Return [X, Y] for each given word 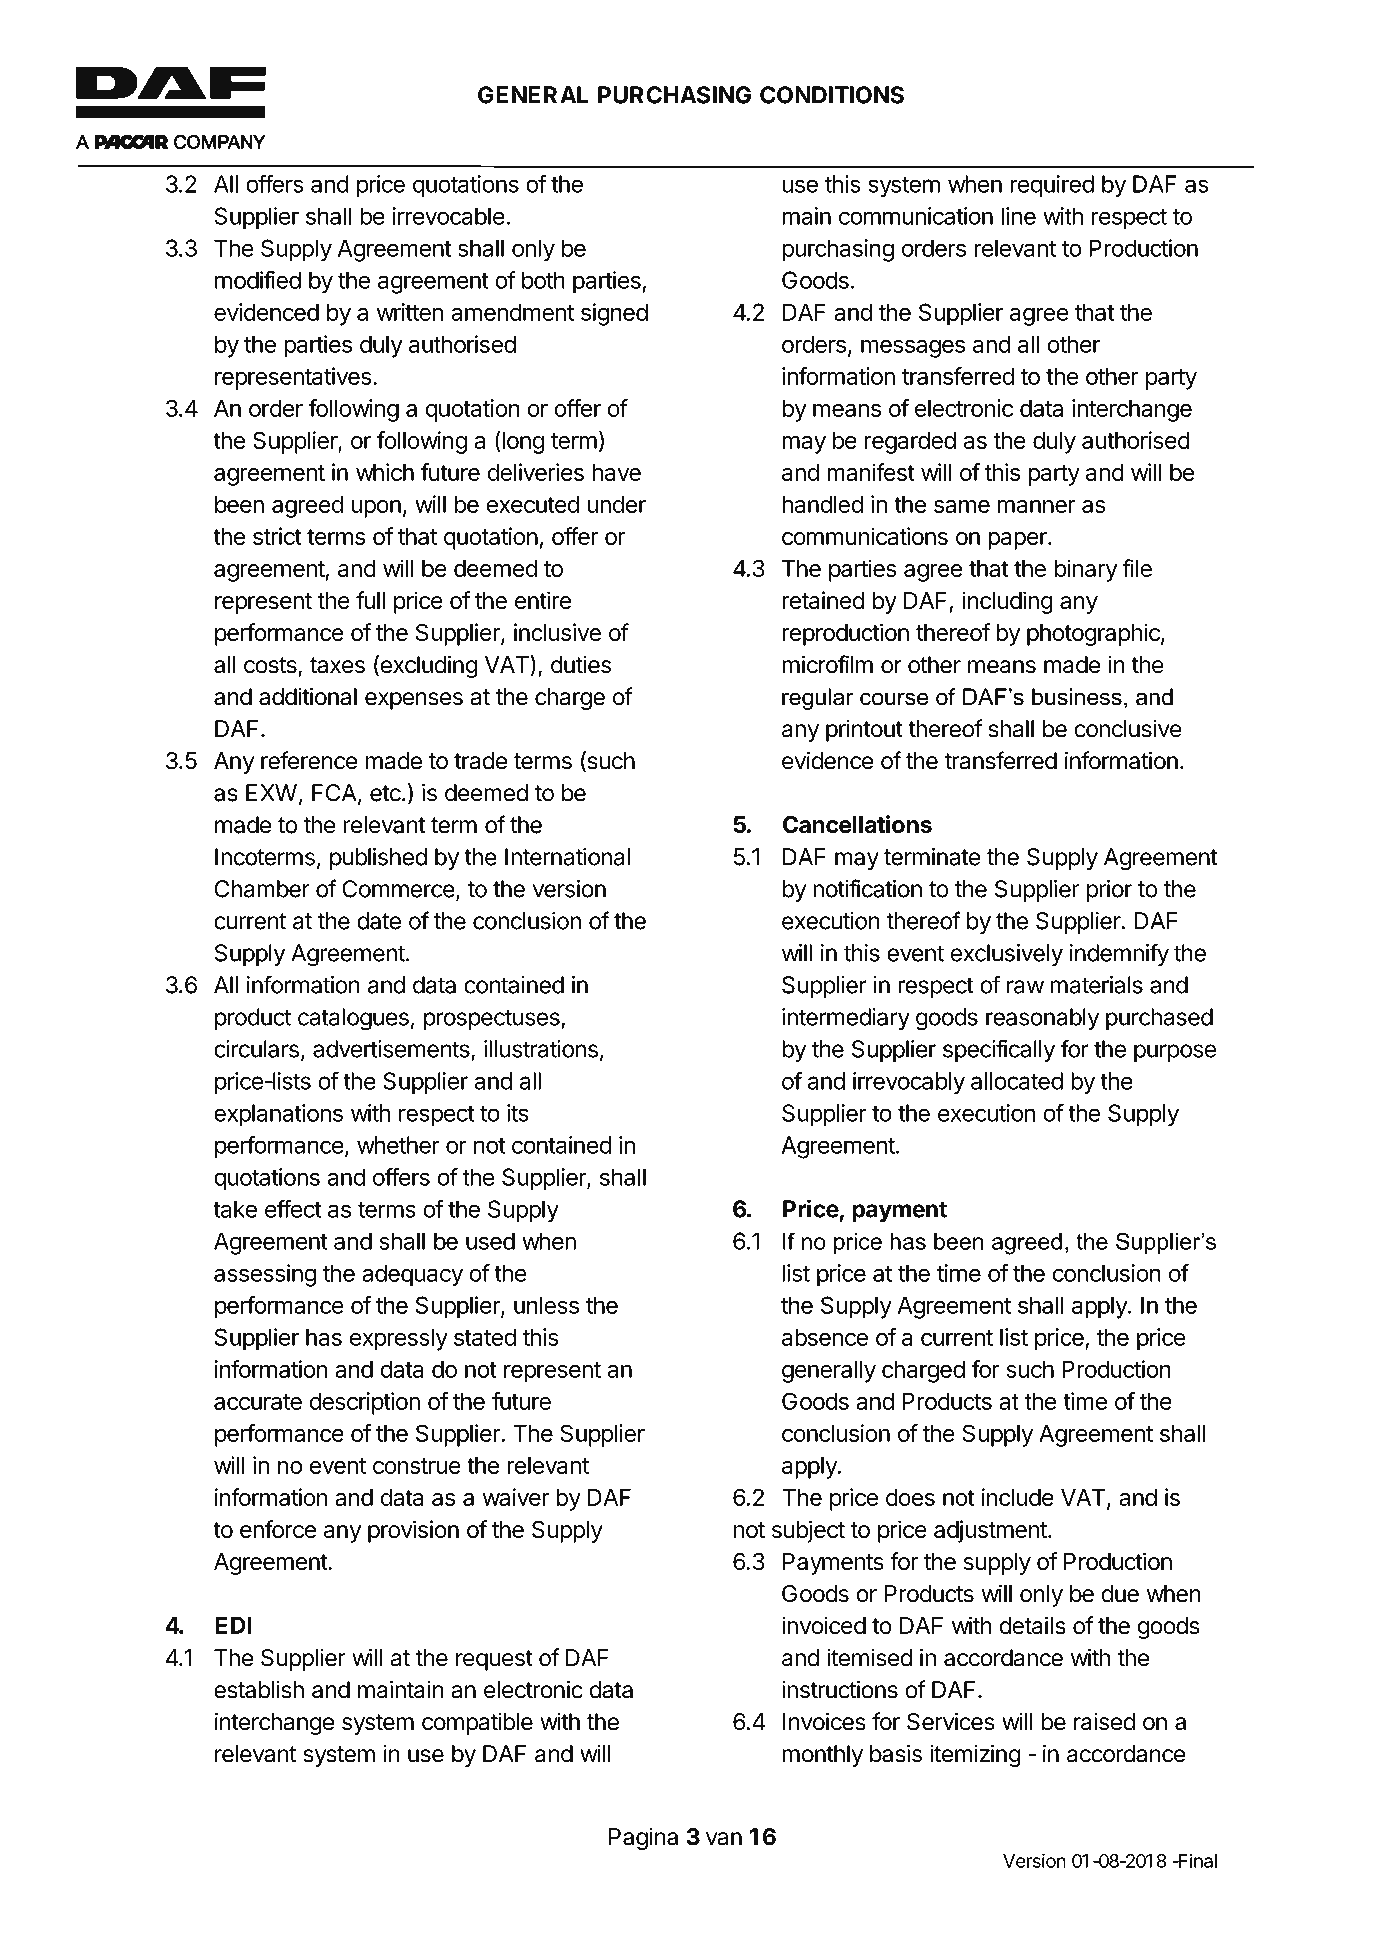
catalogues [353, 1019]
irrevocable [448, 216]
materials [1096, 985]
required [1052, 186]
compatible [477, 1723]
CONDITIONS [832, 95]
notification [867, 888]
